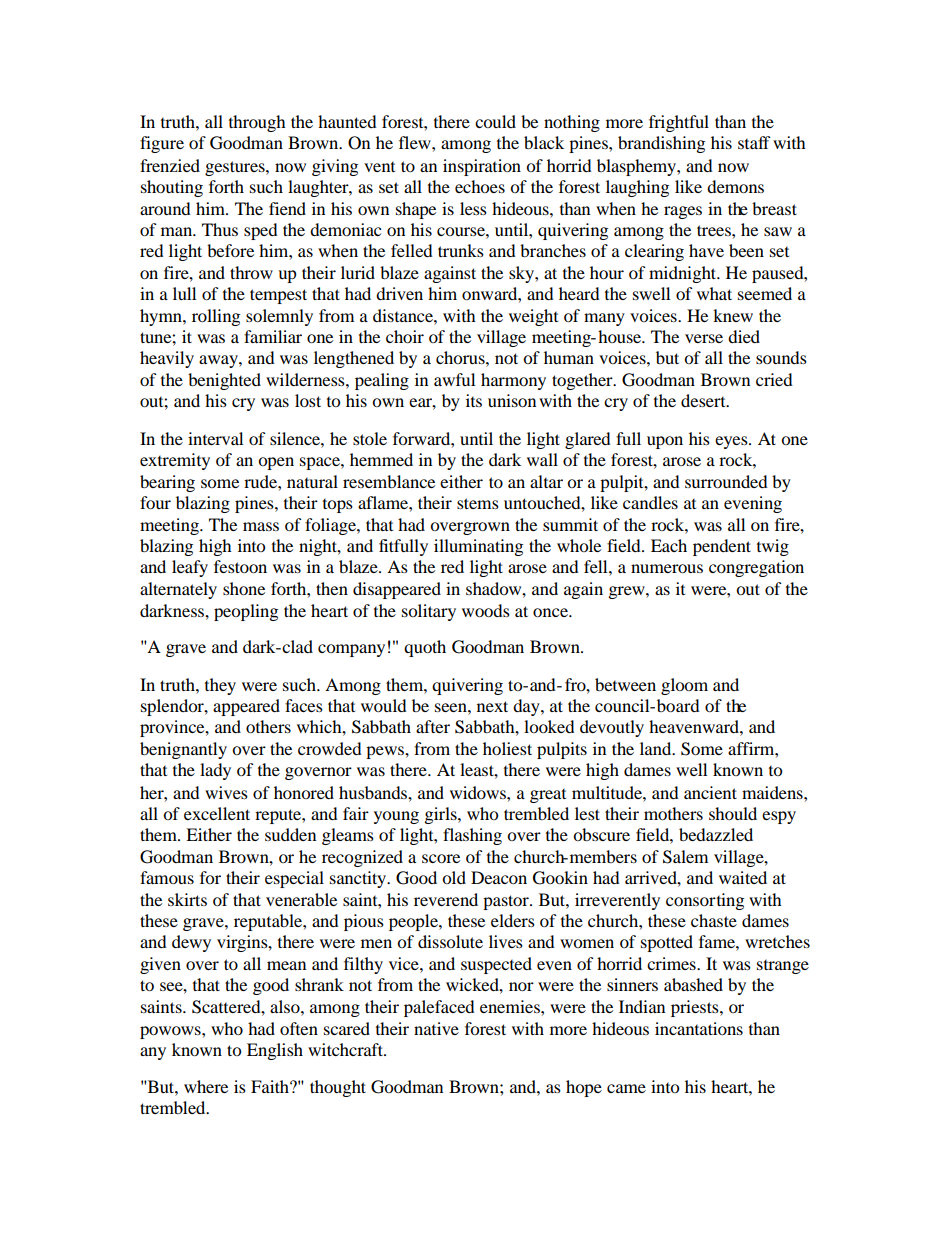 The image size is (952, 1233). Describe the element at coordinates (667, 568) in the page. I see `numerous` at that location.
